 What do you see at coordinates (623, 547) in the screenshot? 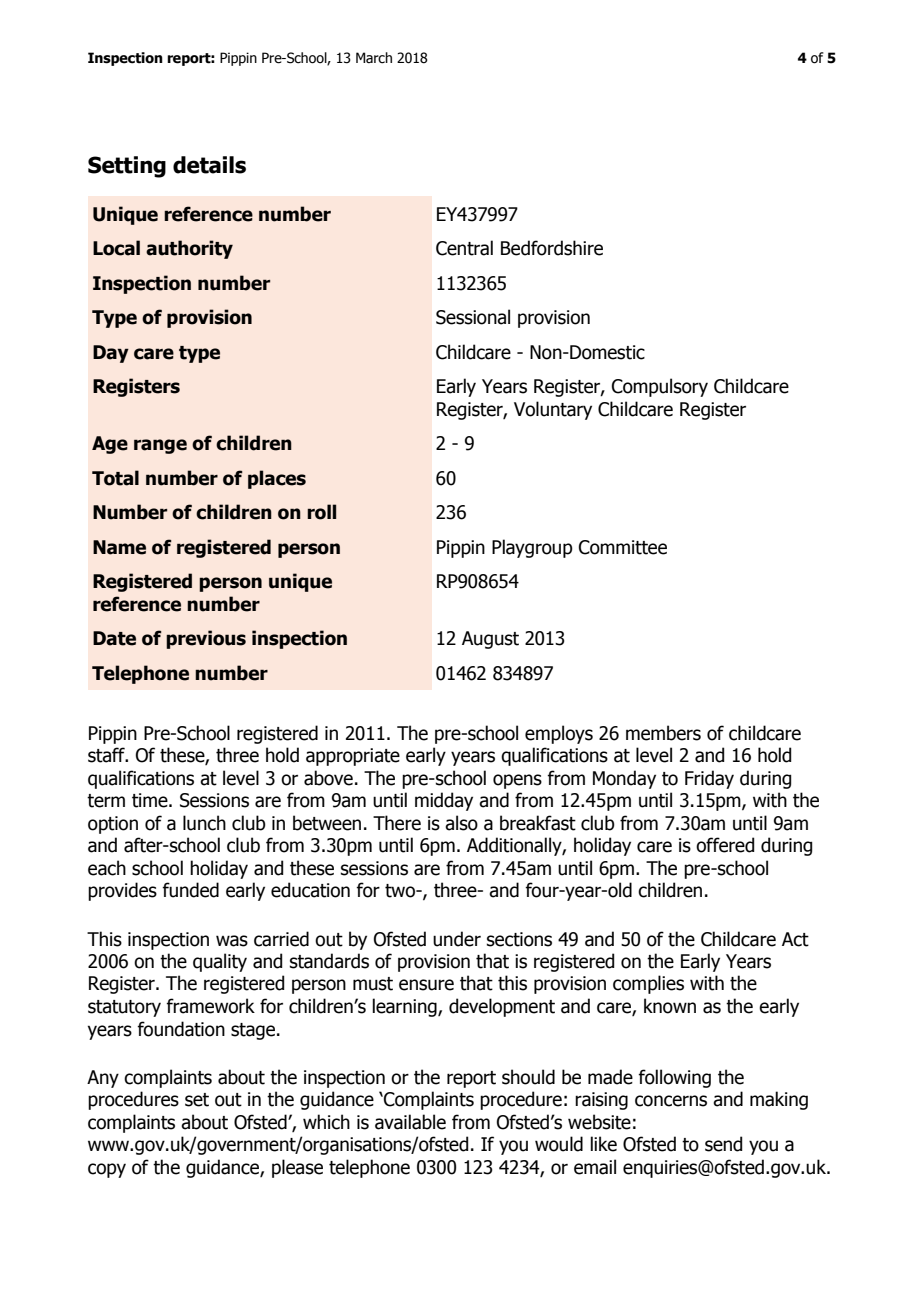
I see `Committee` at bounding box center [623, 547].
